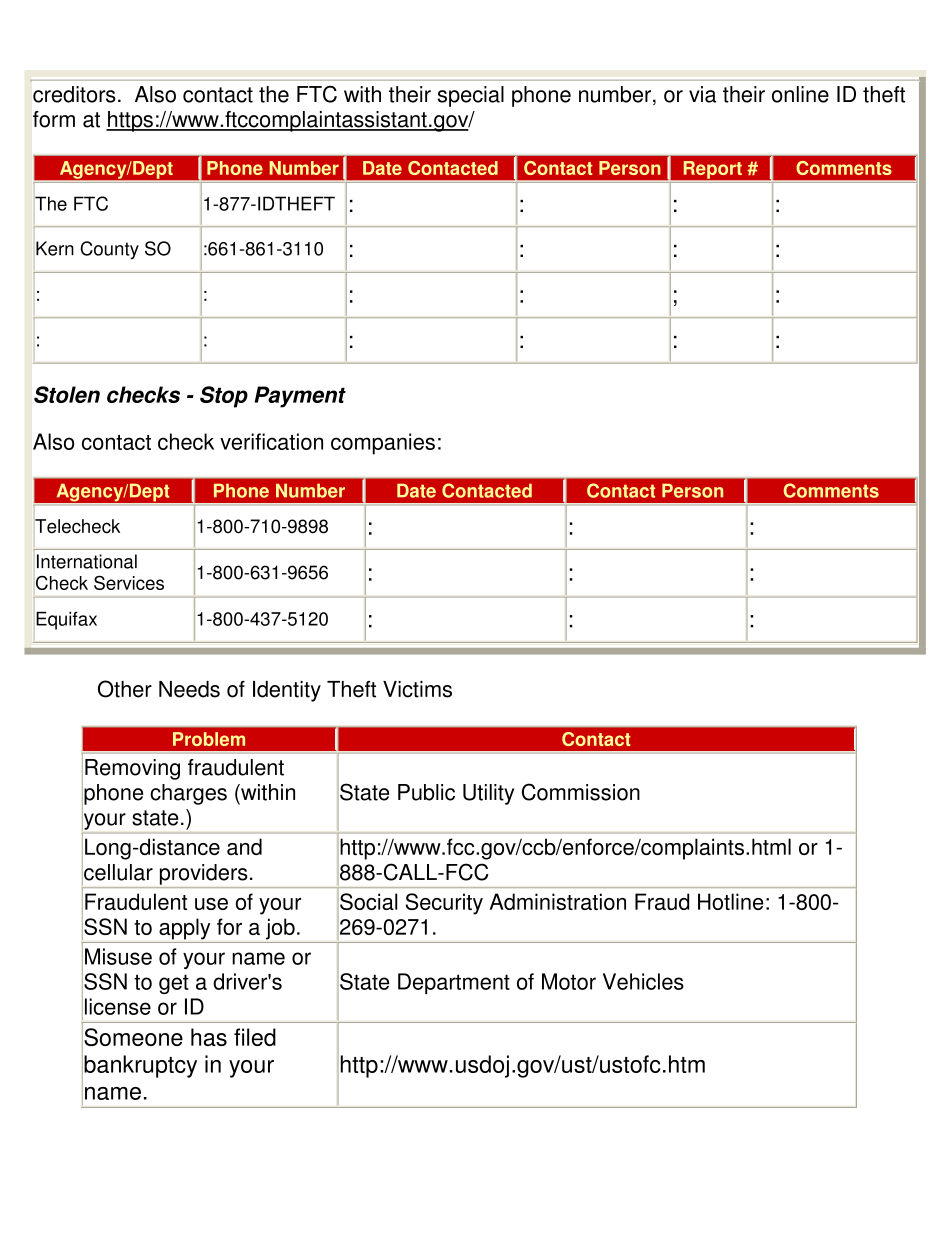 The width and height of the screenshot is (952, 1233). Describe the element at coordinates (581, 792) in the screenshot. I see `Commission` at that location.
